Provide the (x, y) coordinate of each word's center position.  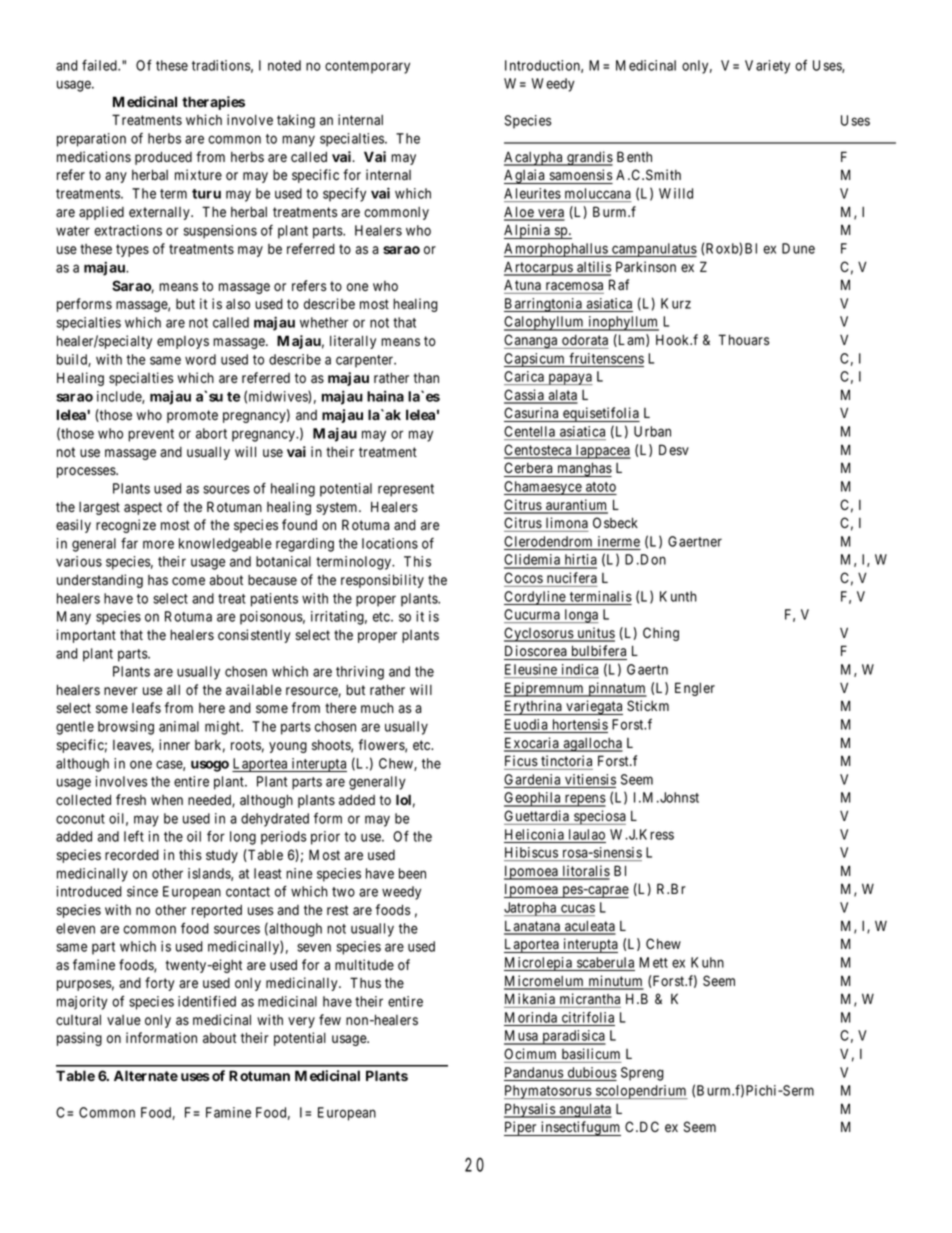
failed (100, 65)
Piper (521, 1128)
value (124, 1020)
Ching (661, 634)
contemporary (367, 67)
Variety (767, 67)
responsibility (382, 581)
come (188, 581)
